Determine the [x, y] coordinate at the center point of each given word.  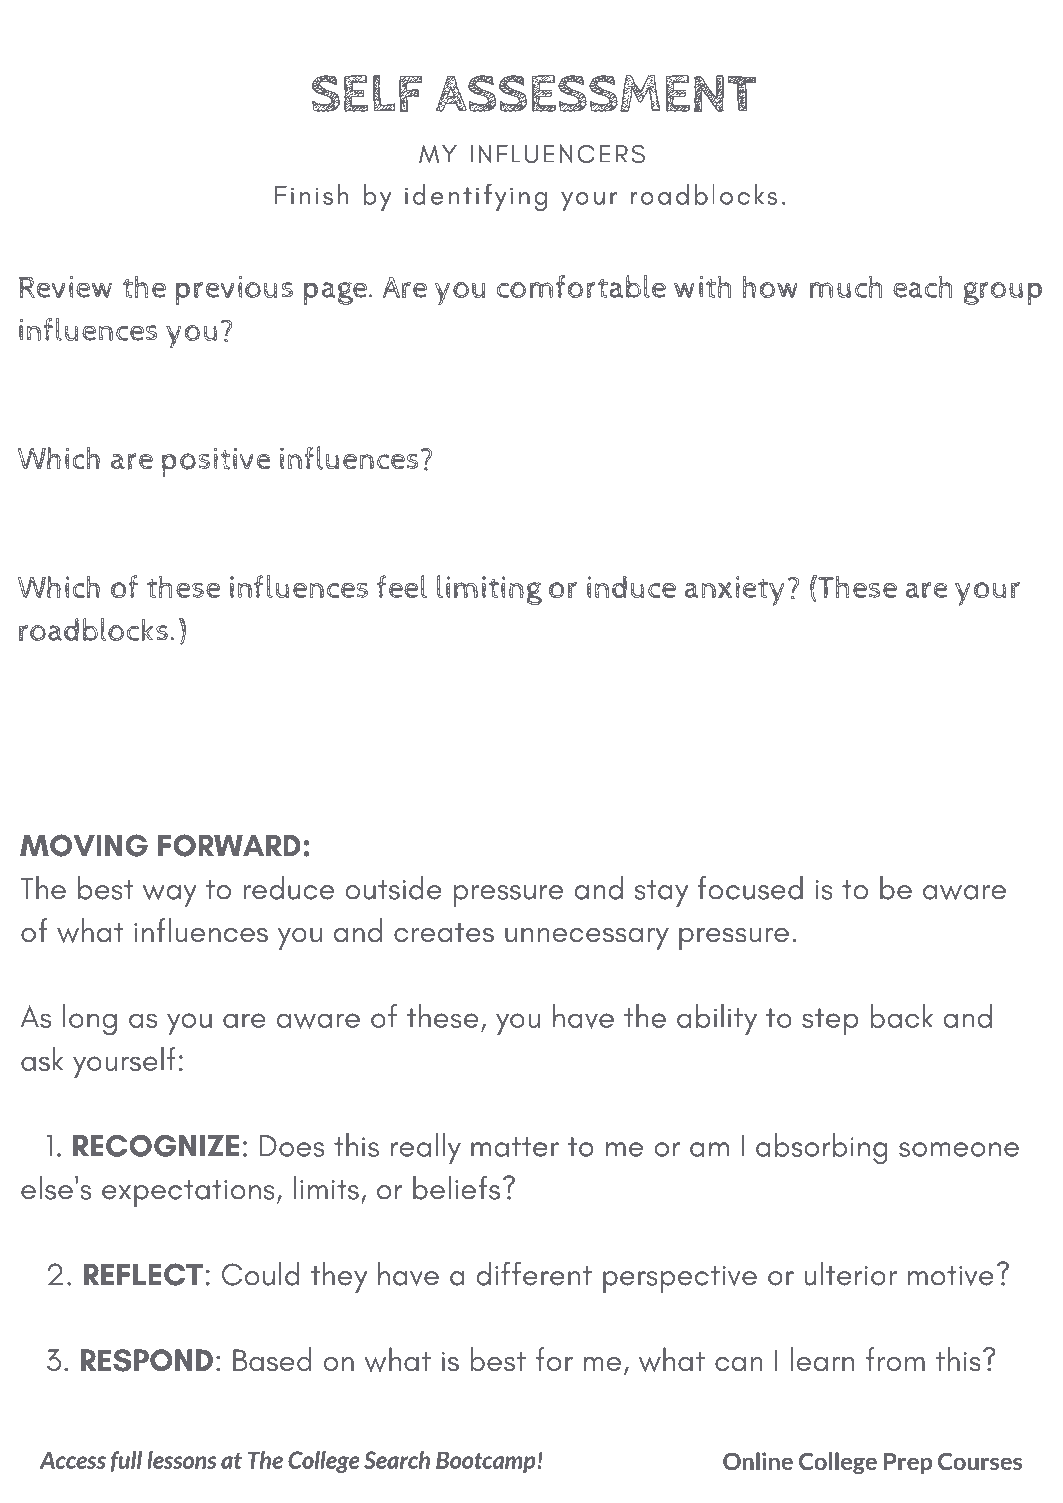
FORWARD [229, 845]
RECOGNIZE [156, 1146]
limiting [490, 590]
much [846, 287]
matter [515, 1147]
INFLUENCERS [558, 153]
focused [750, 887]
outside [393, 887]
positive [216, 462]
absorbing [821, 1148]
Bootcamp [487, 1462]
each [923, 287]
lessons [182, 1460]
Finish [311, 194]
